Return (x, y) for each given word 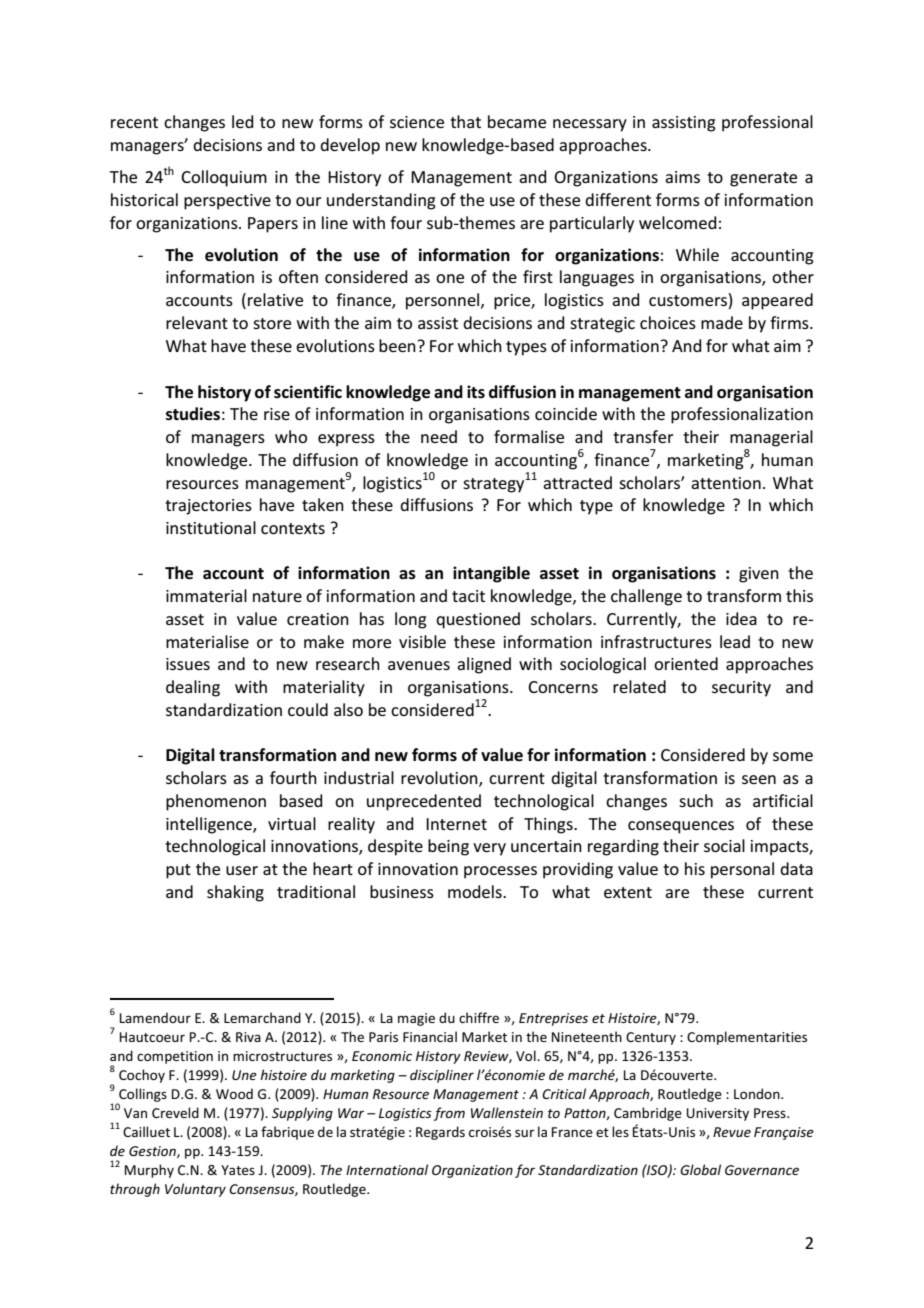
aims (682, 177)
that (465, 121)
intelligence (210, 825)
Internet (456, 824)
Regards (440, 1133)
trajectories (208, 507)
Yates (238, 1170)
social (724, 845)
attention (726, 483)
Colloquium (224, 178)
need (439, 436)
